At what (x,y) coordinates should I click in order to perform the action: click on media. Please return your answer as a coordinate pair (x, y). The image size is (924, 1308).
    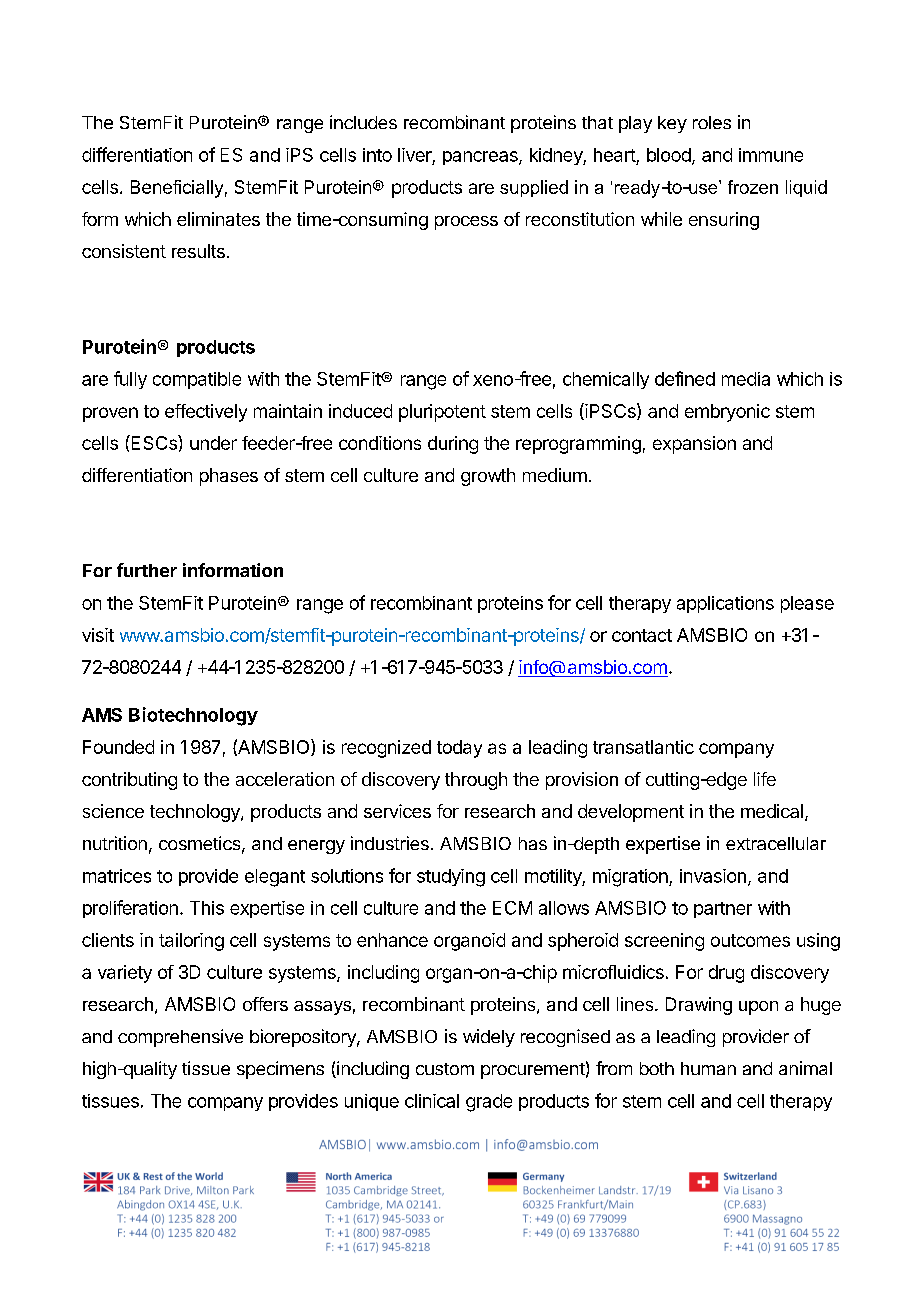
    Looking at the image, I should click on (746, 379).
